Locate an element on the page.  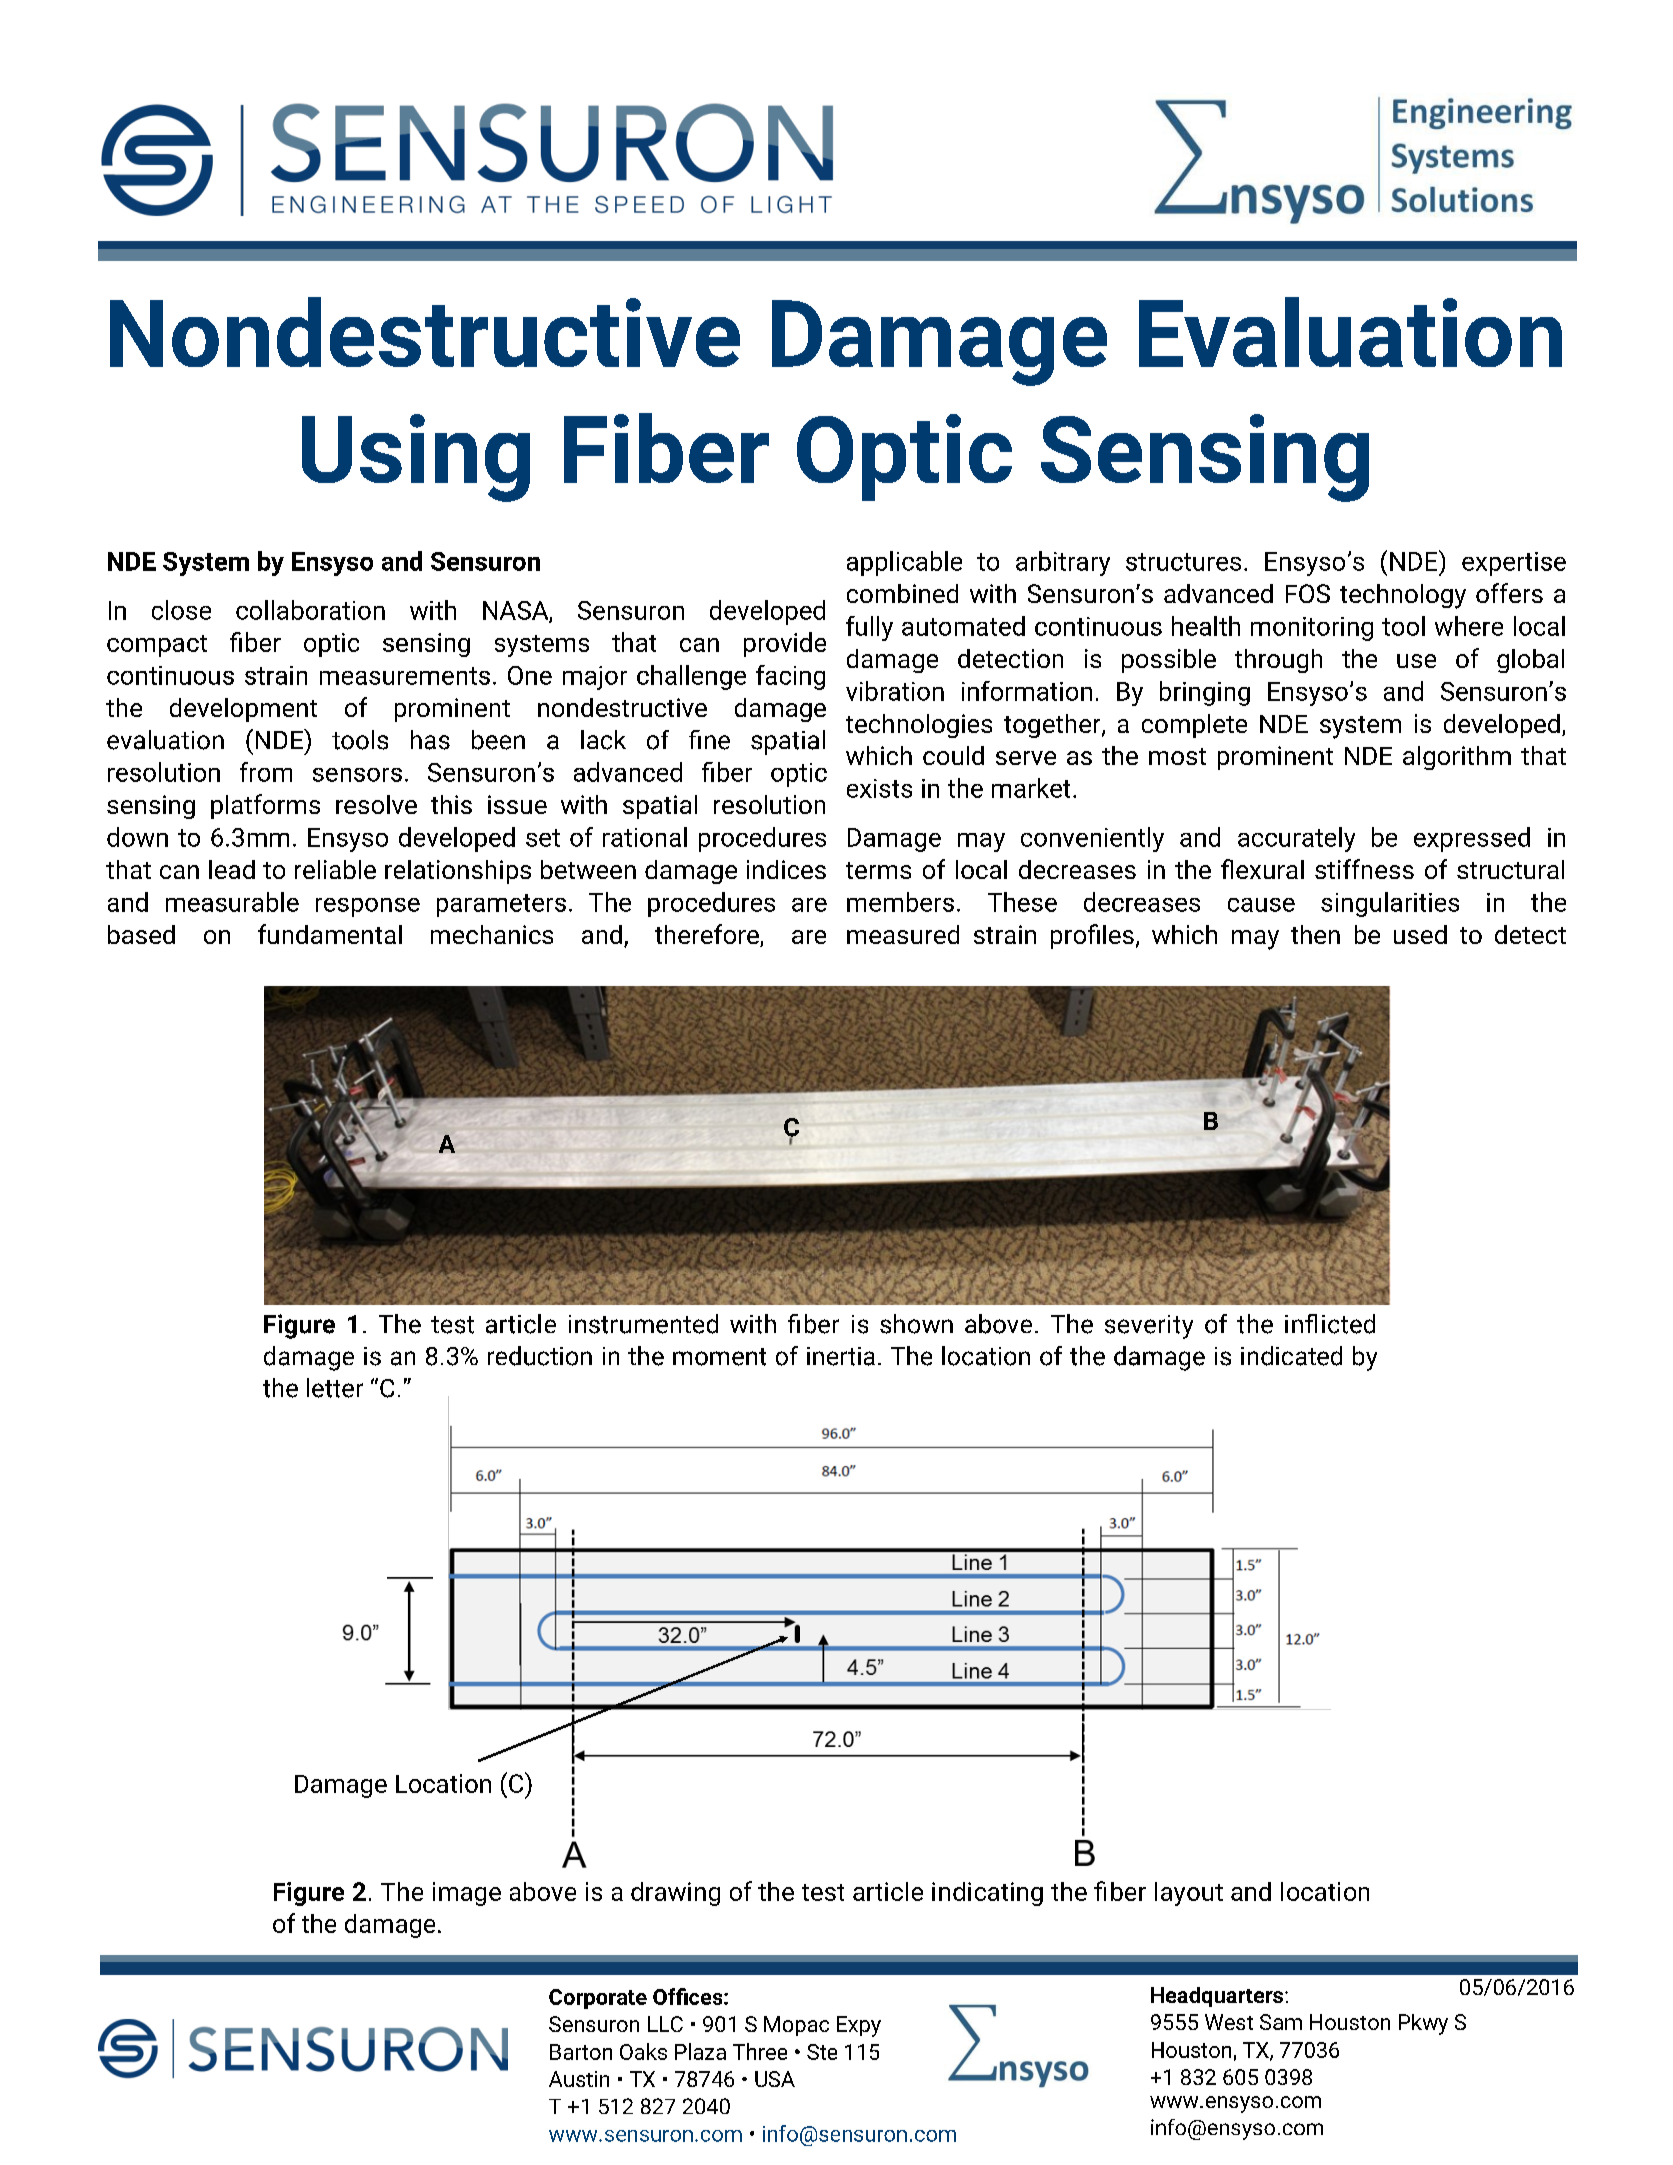
inflicted is located at coordinates (1330, 1324).
